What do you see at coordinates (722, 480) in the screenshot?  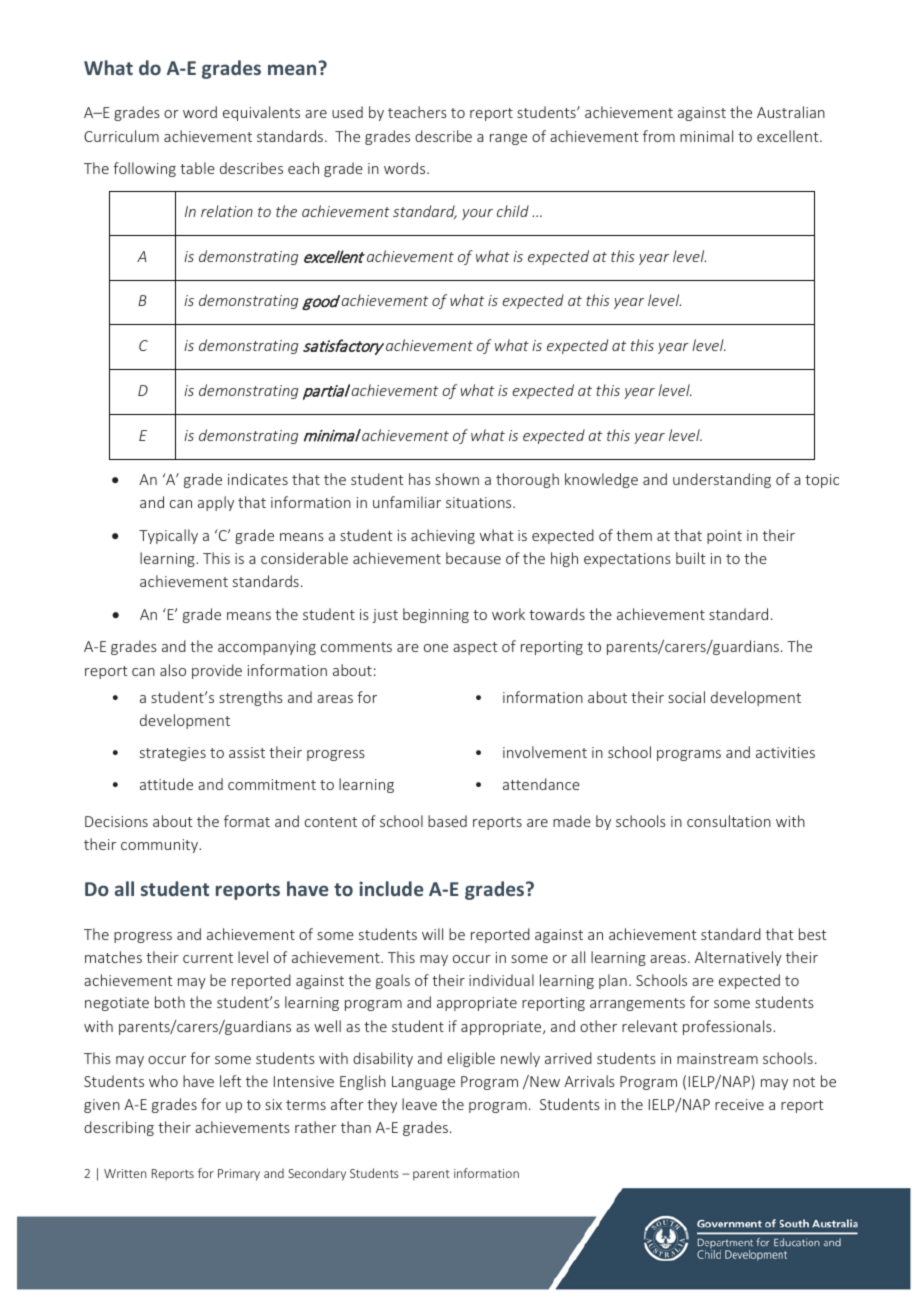 I see `understanding` at bounding box center [722, 480].
